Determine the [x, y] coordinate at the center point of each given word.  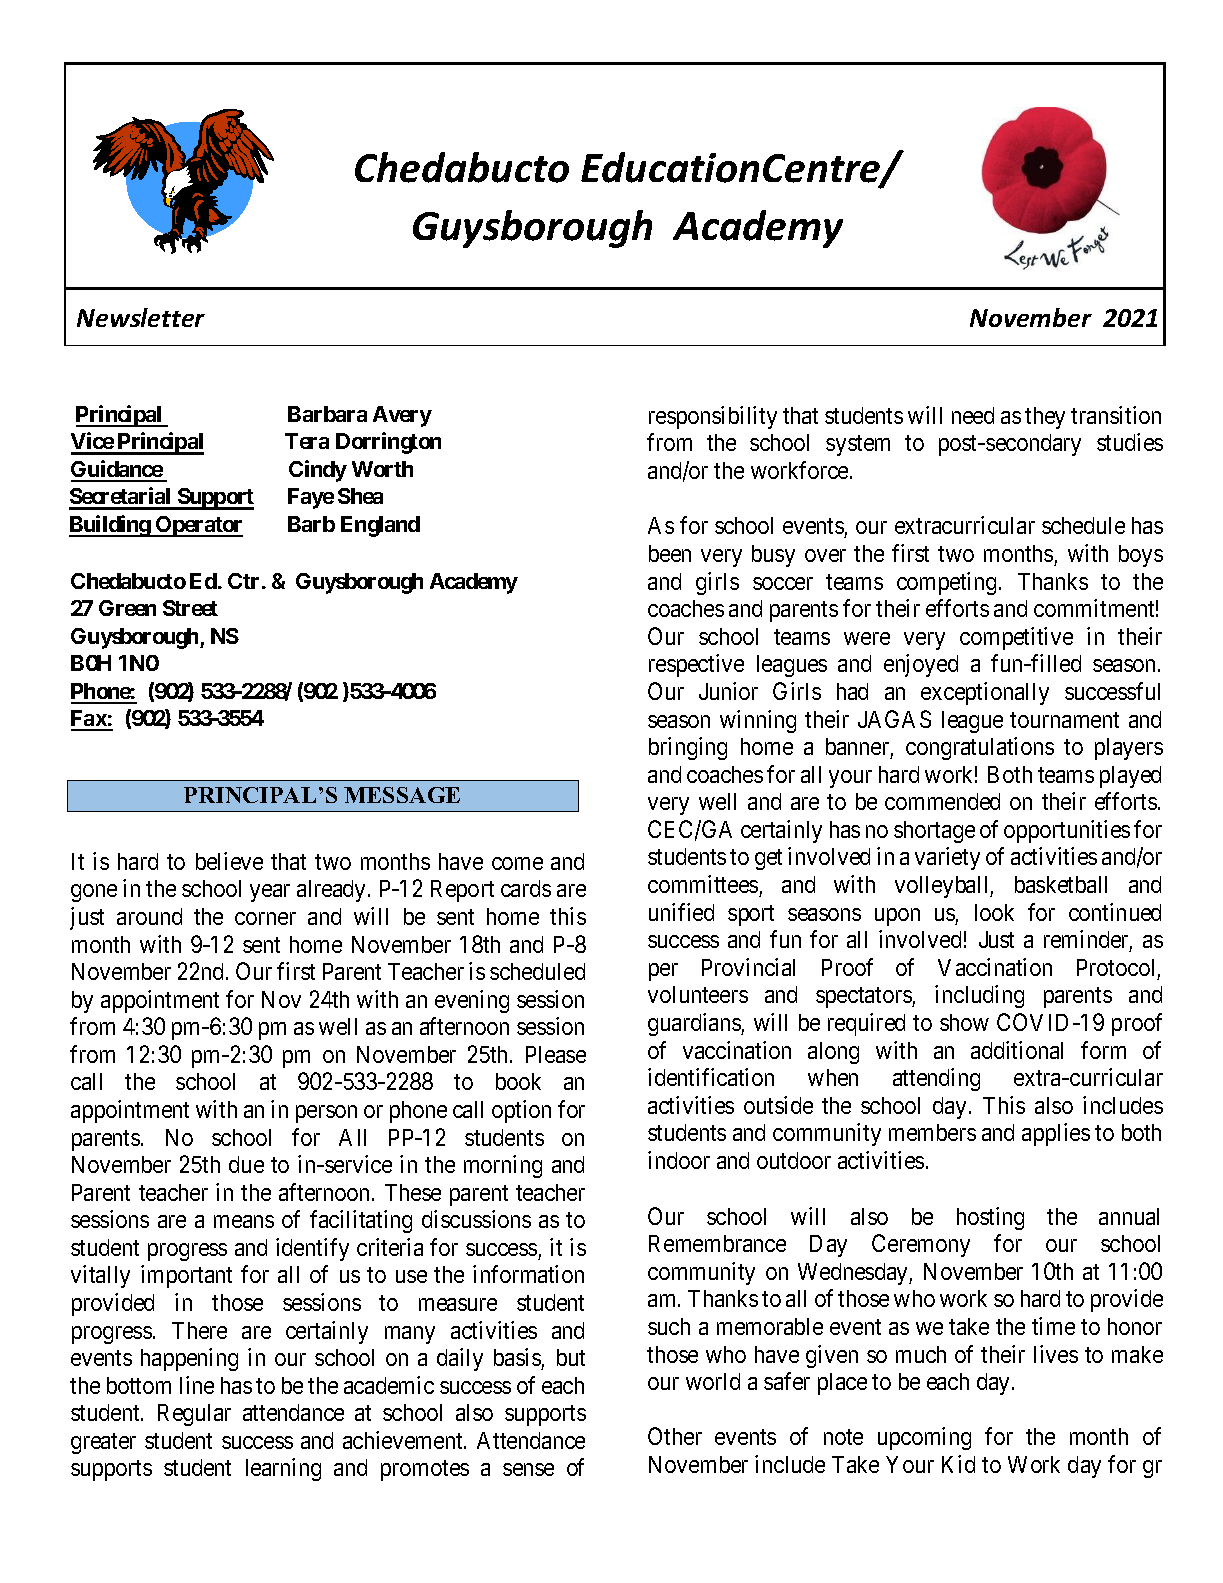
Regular [194, 1415]
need [973, 415]
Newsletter [141, 317]
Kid [958, 1464]
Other [675, 1436]
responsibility [713, 417]
